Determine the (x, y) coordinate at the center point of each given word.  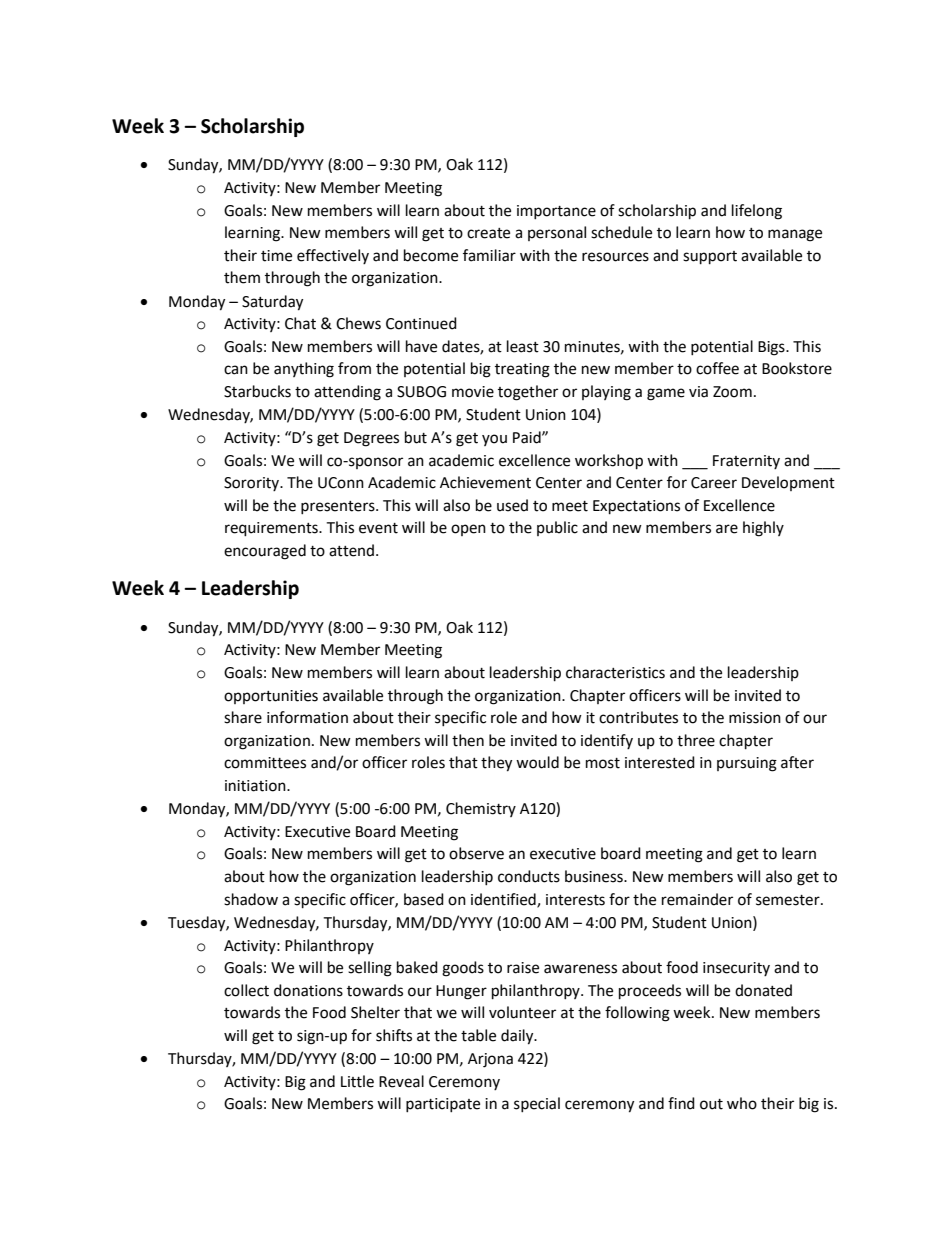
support (710, 258)
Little (357, 1081)
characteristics (615, 672)
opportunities (271, 697)
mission (755, 718)
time (276, 256)
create (488, 233)
